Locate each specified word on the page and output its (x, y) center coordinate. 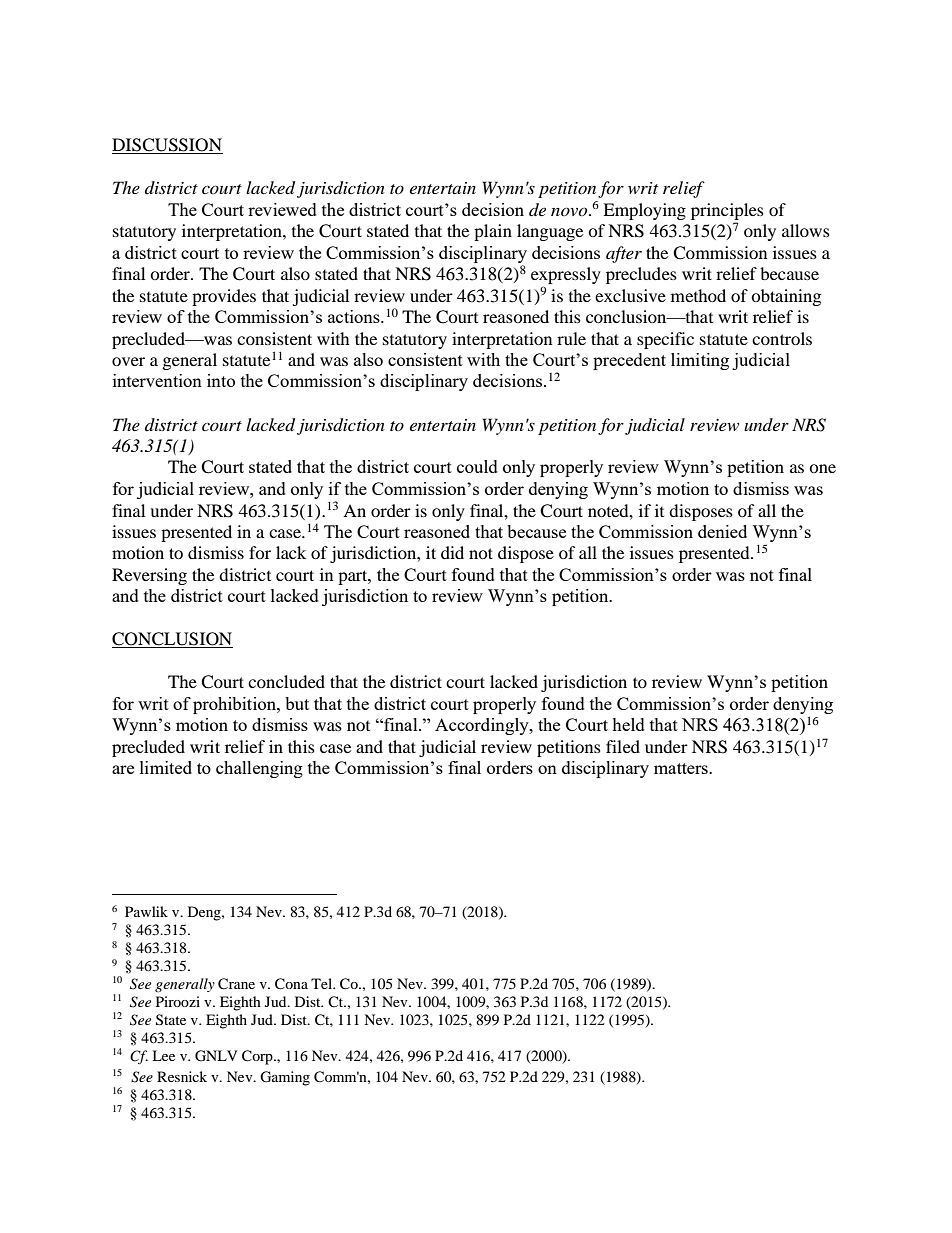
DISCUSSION (167, 146)
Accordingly (483, 726)
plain (493, 232)
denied (722, 531)
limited (166, 767)
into (221, 380)
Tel (323, 983)
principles (727, 211)
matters (682, 768)
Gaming (285, 1078)
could (477, 466)
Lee (163, 1055)
